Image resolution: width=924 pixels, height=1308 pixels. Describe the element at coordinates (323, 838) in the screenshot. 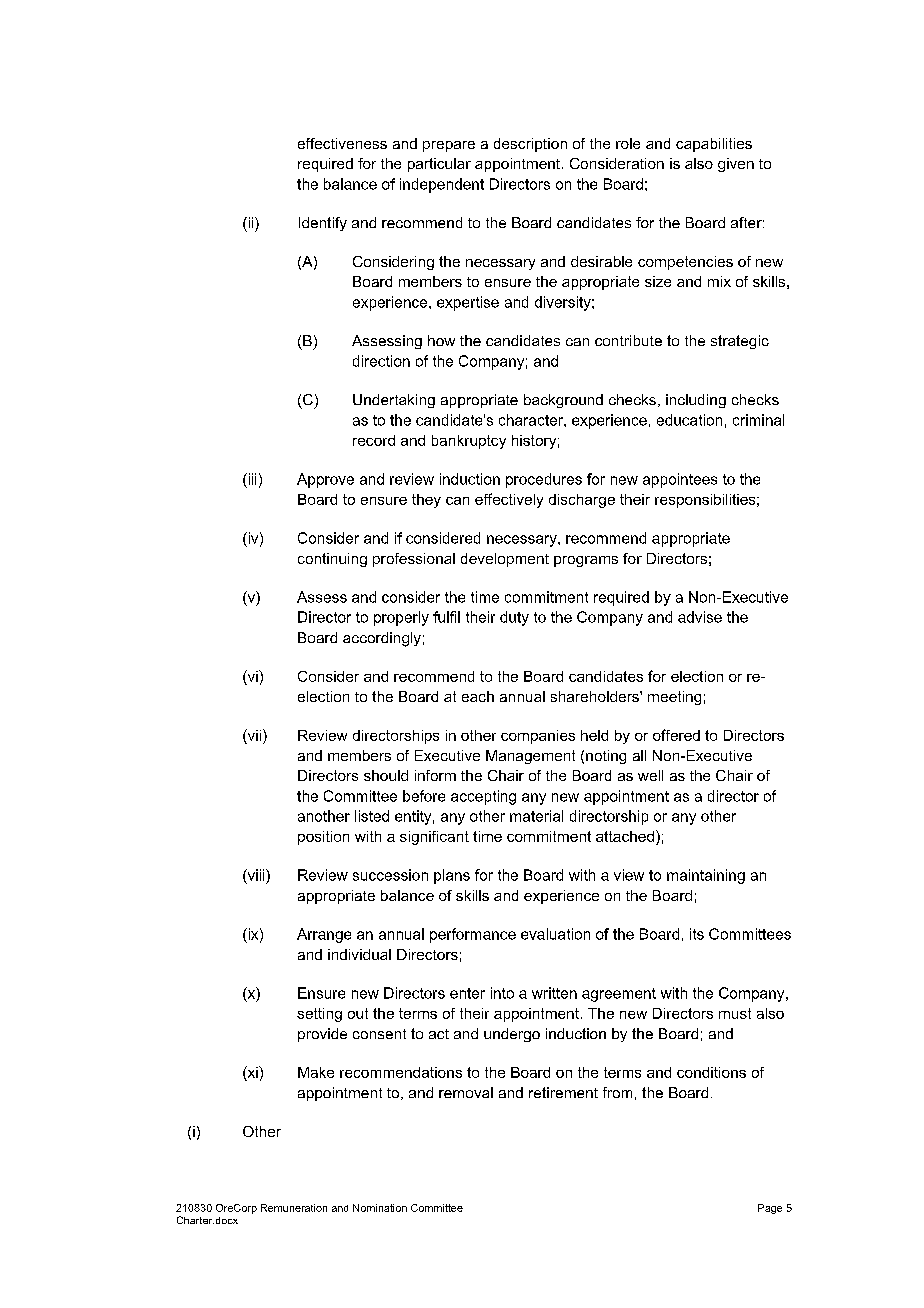

I see `position` at that location.
